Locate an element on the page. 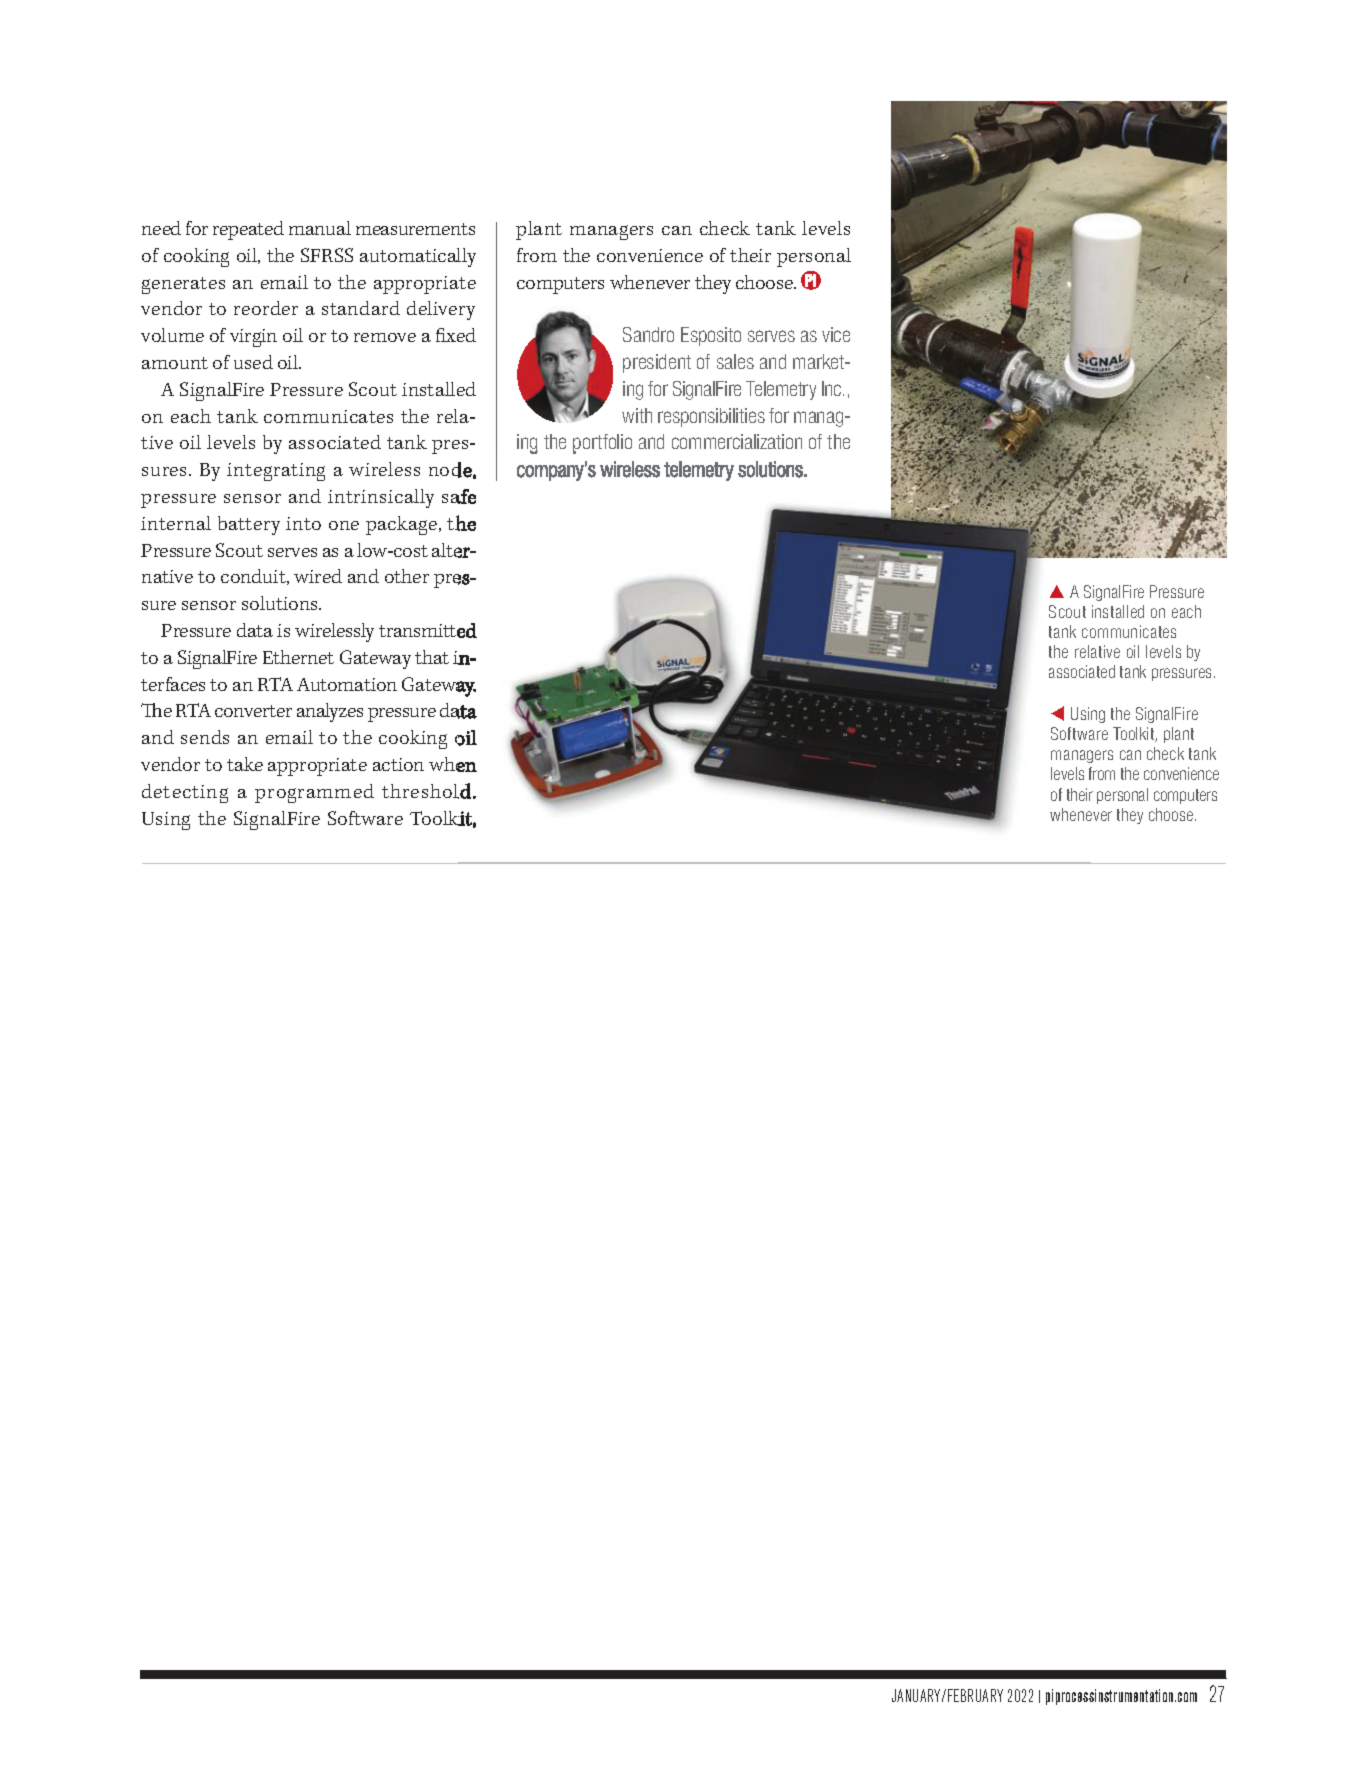 The width and height of the document is (1368, 1771). safe is located at coordinates (459, 496).
